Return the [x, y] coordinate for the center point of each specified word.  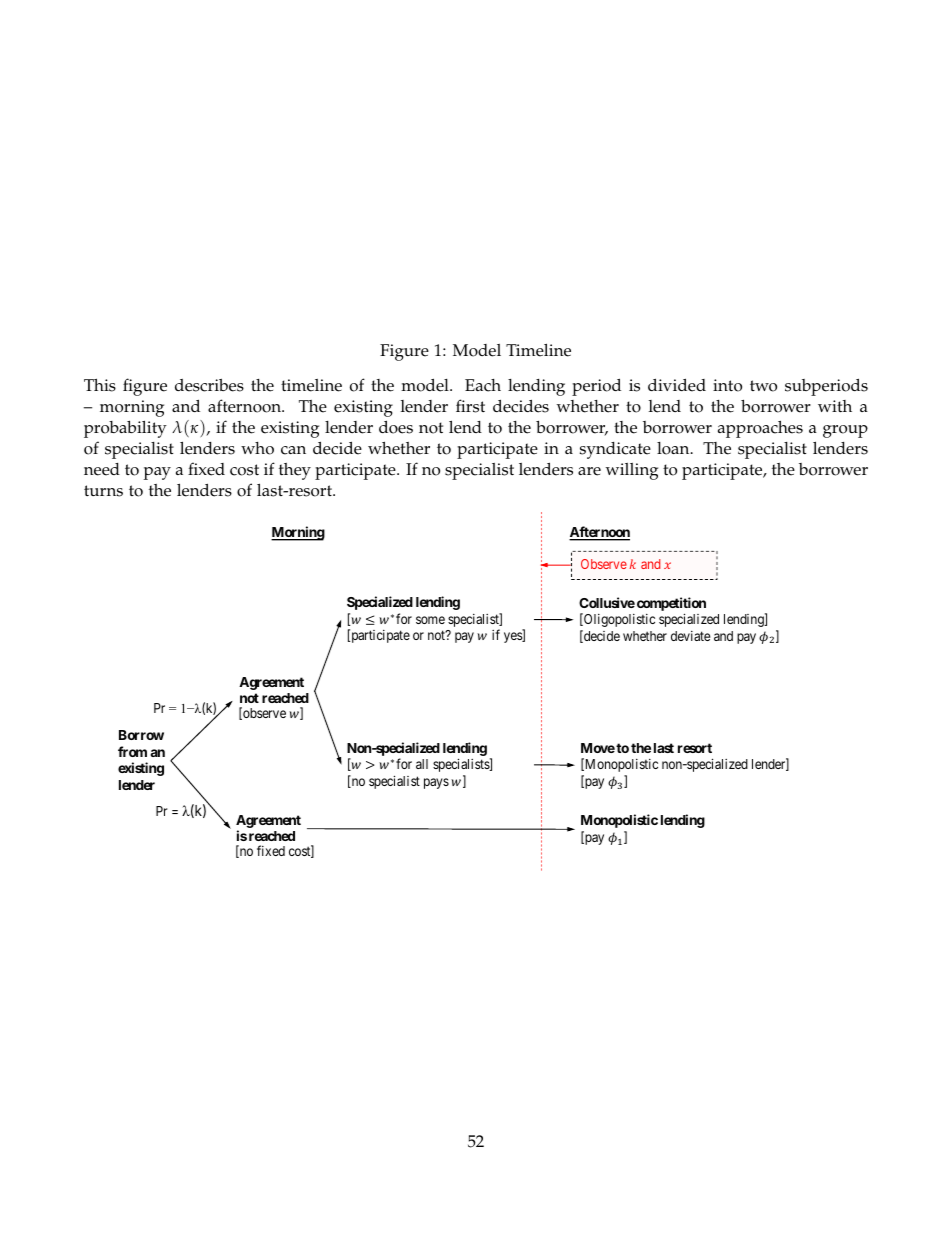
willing [632, 471]
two [763, 386]
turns [103, 491]
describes [209, 385]
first [470, 406]
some [430, 620]
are [589, 471]
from [132, 751]
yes [514, 637]
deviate [690, 636]
